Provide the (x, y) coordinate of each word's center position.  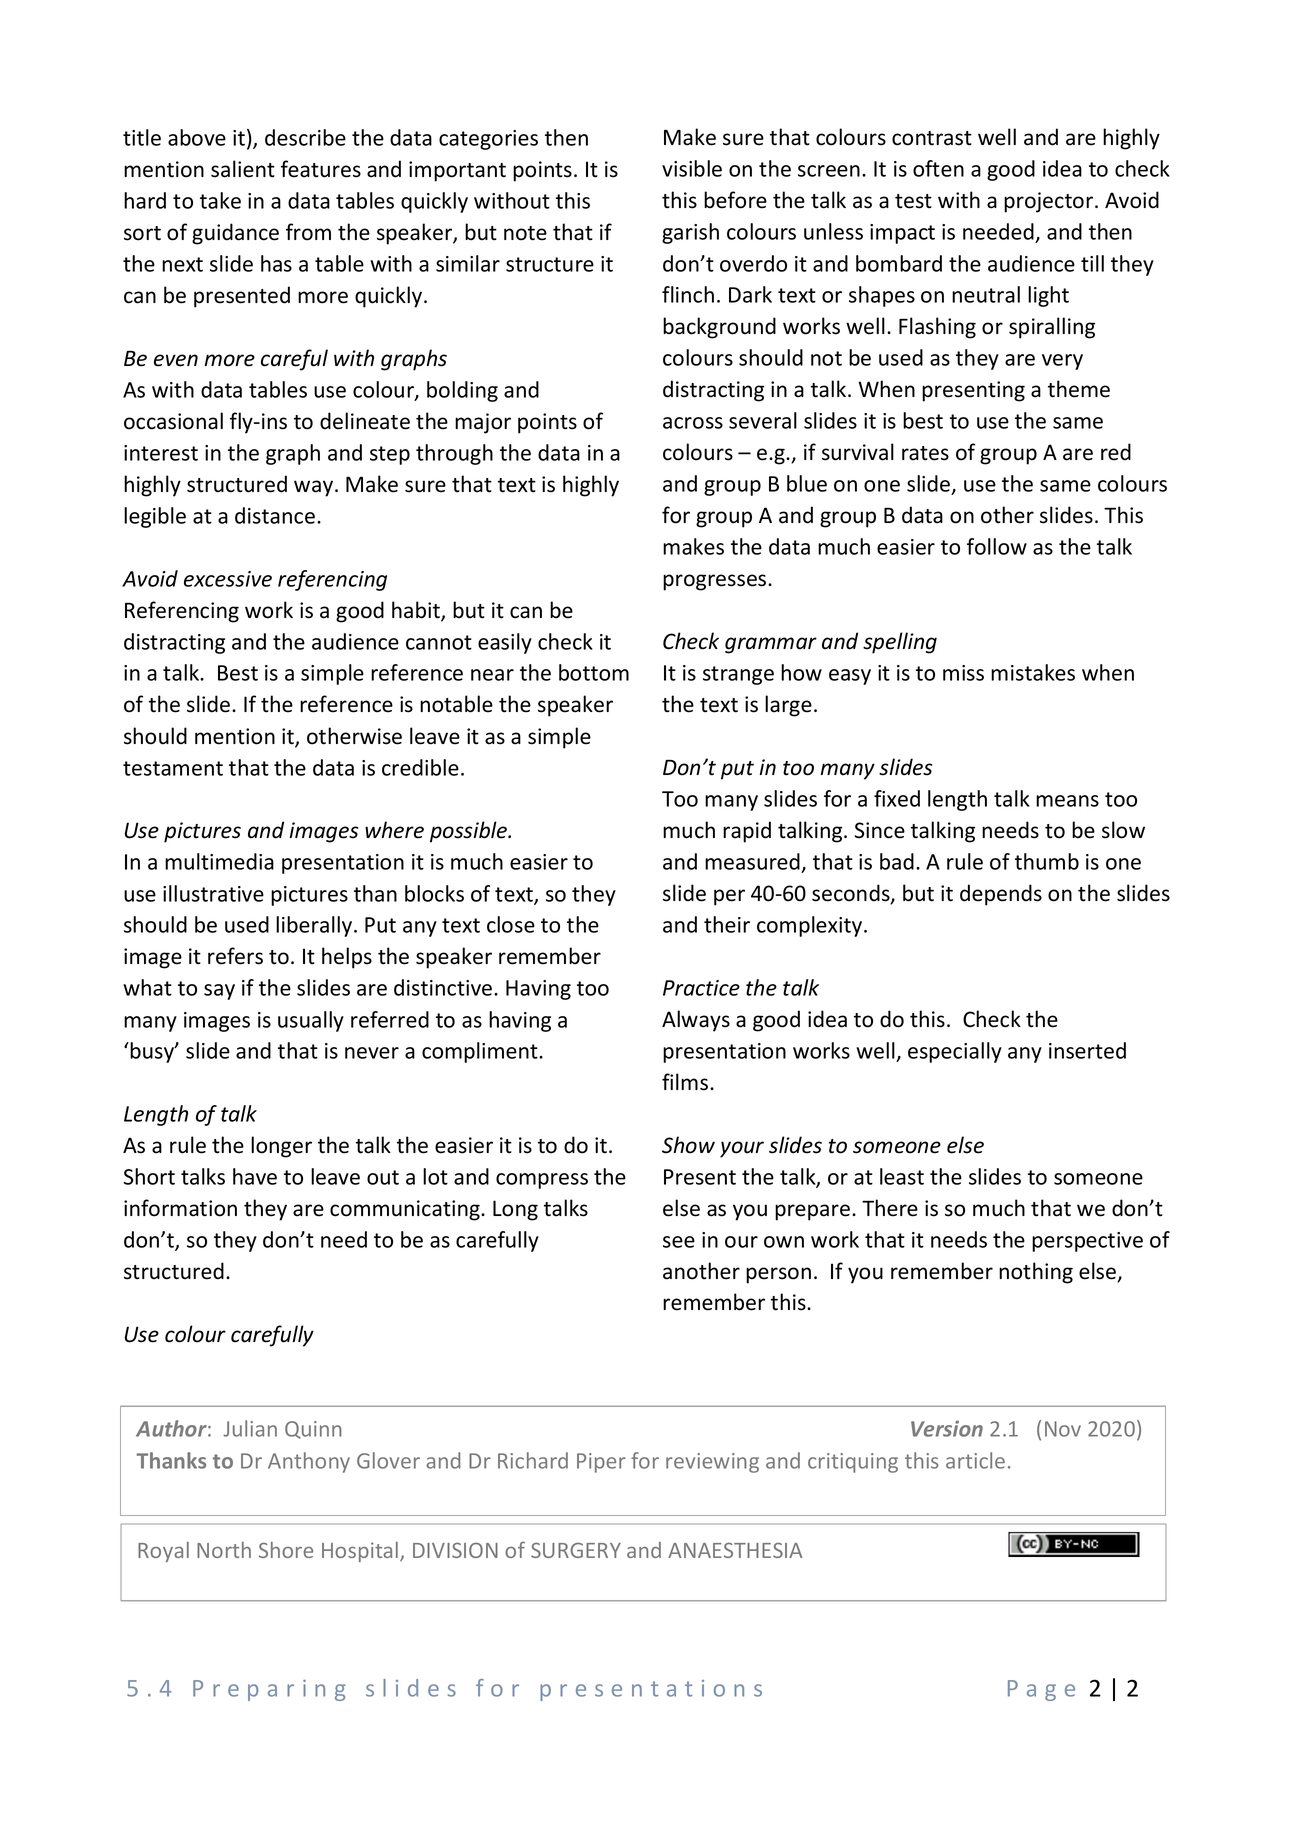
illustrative (213, 893)
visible (692, 168)
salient (243, 169)
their (727, 924)
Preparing (269, 1690)
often (938, 168)
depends (1001, 895)
